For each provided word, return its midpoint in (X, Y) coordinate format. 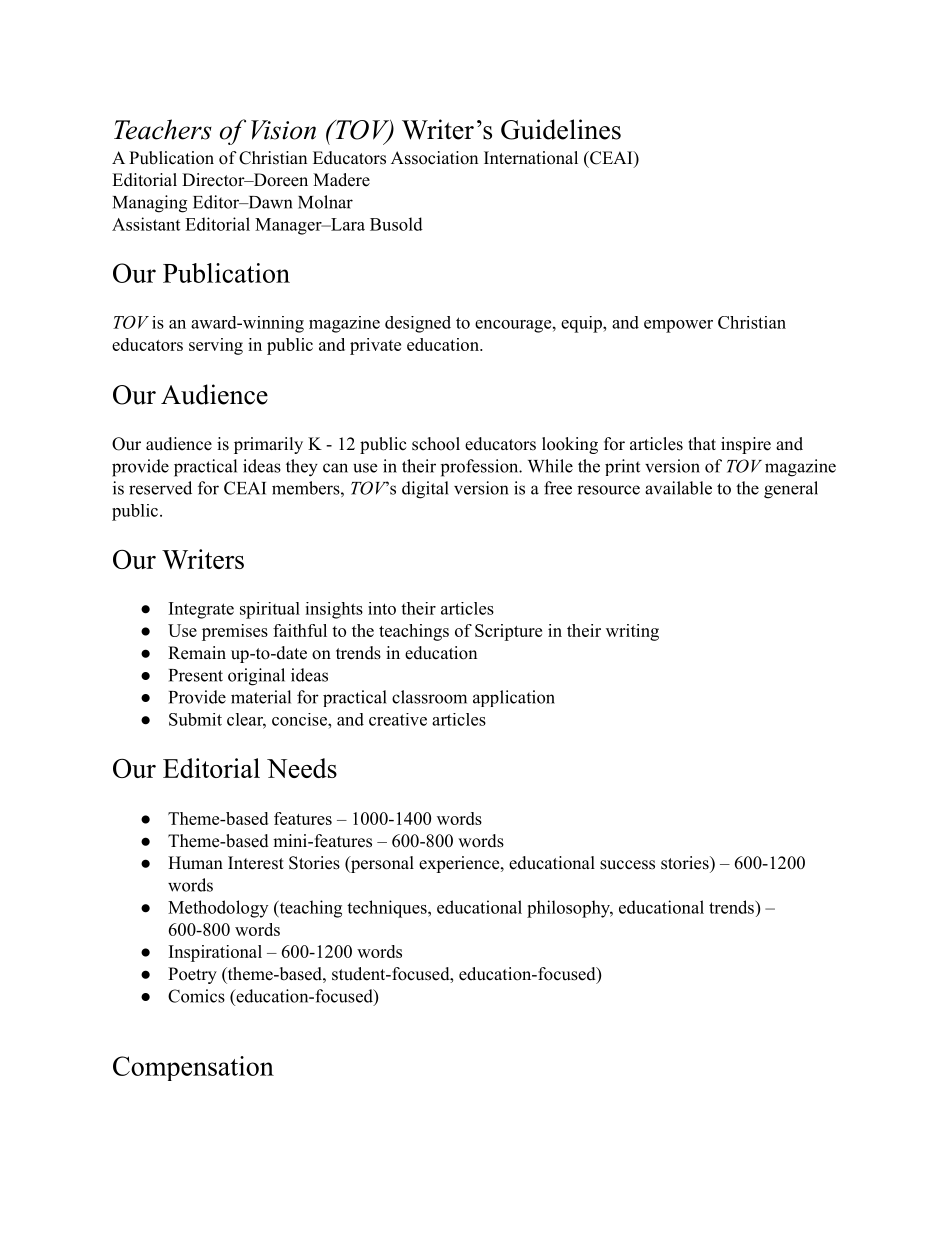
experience (459, 864)
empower (678, 326)
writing (632, 632)
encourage (513, 326)
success (627, 865)
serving (216, 346)
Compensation (193, 1068)
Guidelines (561, 129)
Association (434, 158)
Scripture (508, 632)
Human (195, 862)
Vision (283, 130)
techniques (388, 909)
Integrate (201, 610)
